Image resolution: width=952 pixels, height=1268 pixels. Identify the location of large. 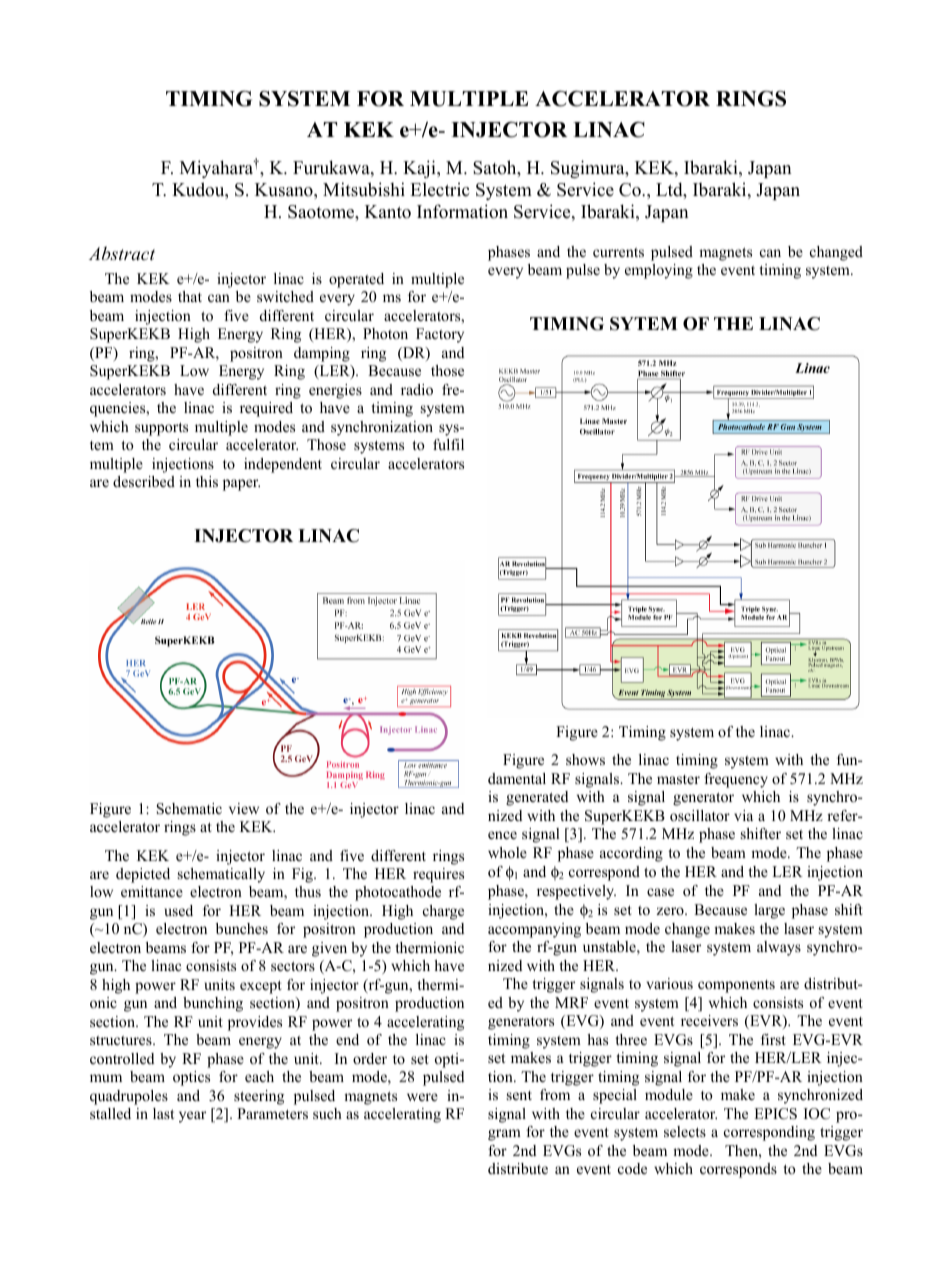
(769, 911).
